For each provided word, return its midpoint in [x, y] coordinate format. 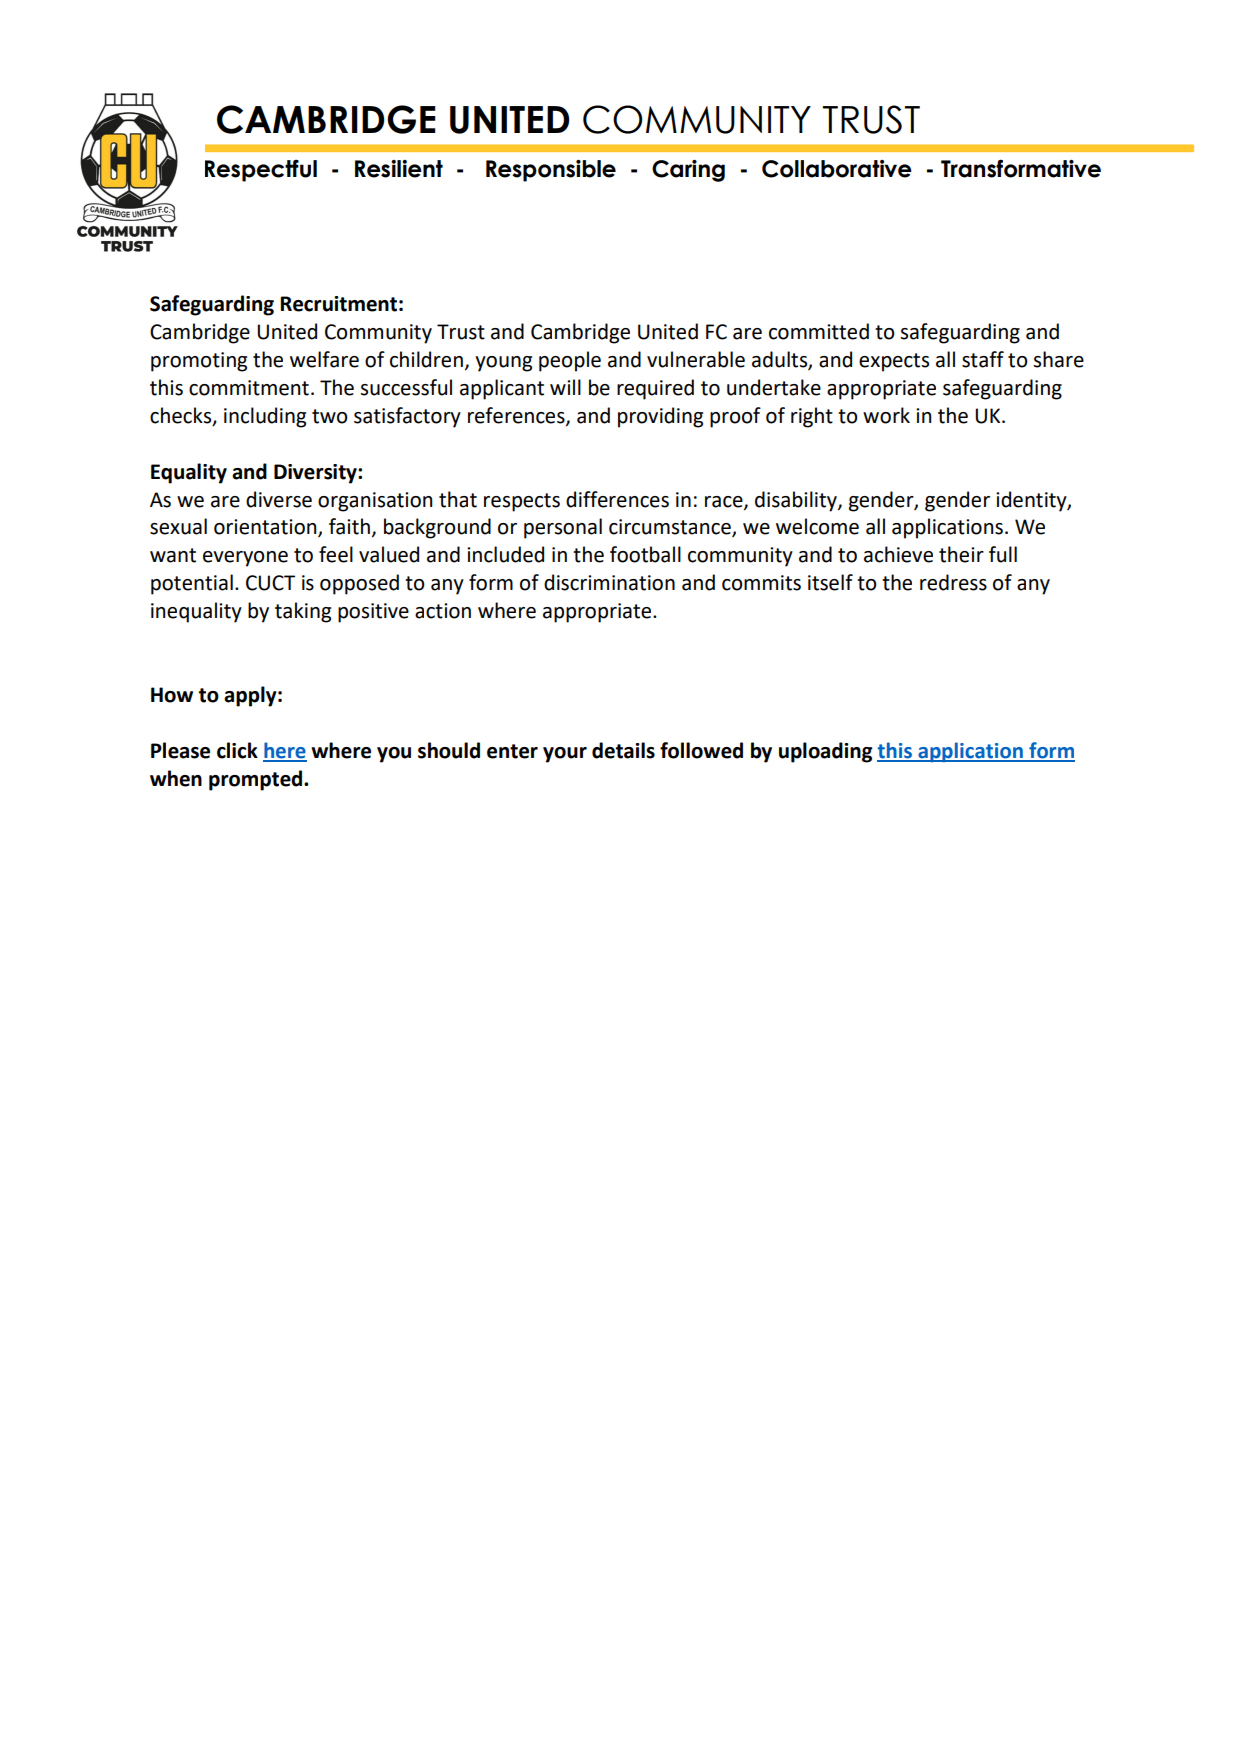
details [623, 750]
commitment [249, 388]
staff [983, 359]
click [237, 750]
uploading [825, 752]
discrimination [609, 582]
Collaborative [837, 169]
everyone [245, 559]
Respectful [261, 170]
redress [953, 582]
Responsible [551, 171]
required [655, 389]
